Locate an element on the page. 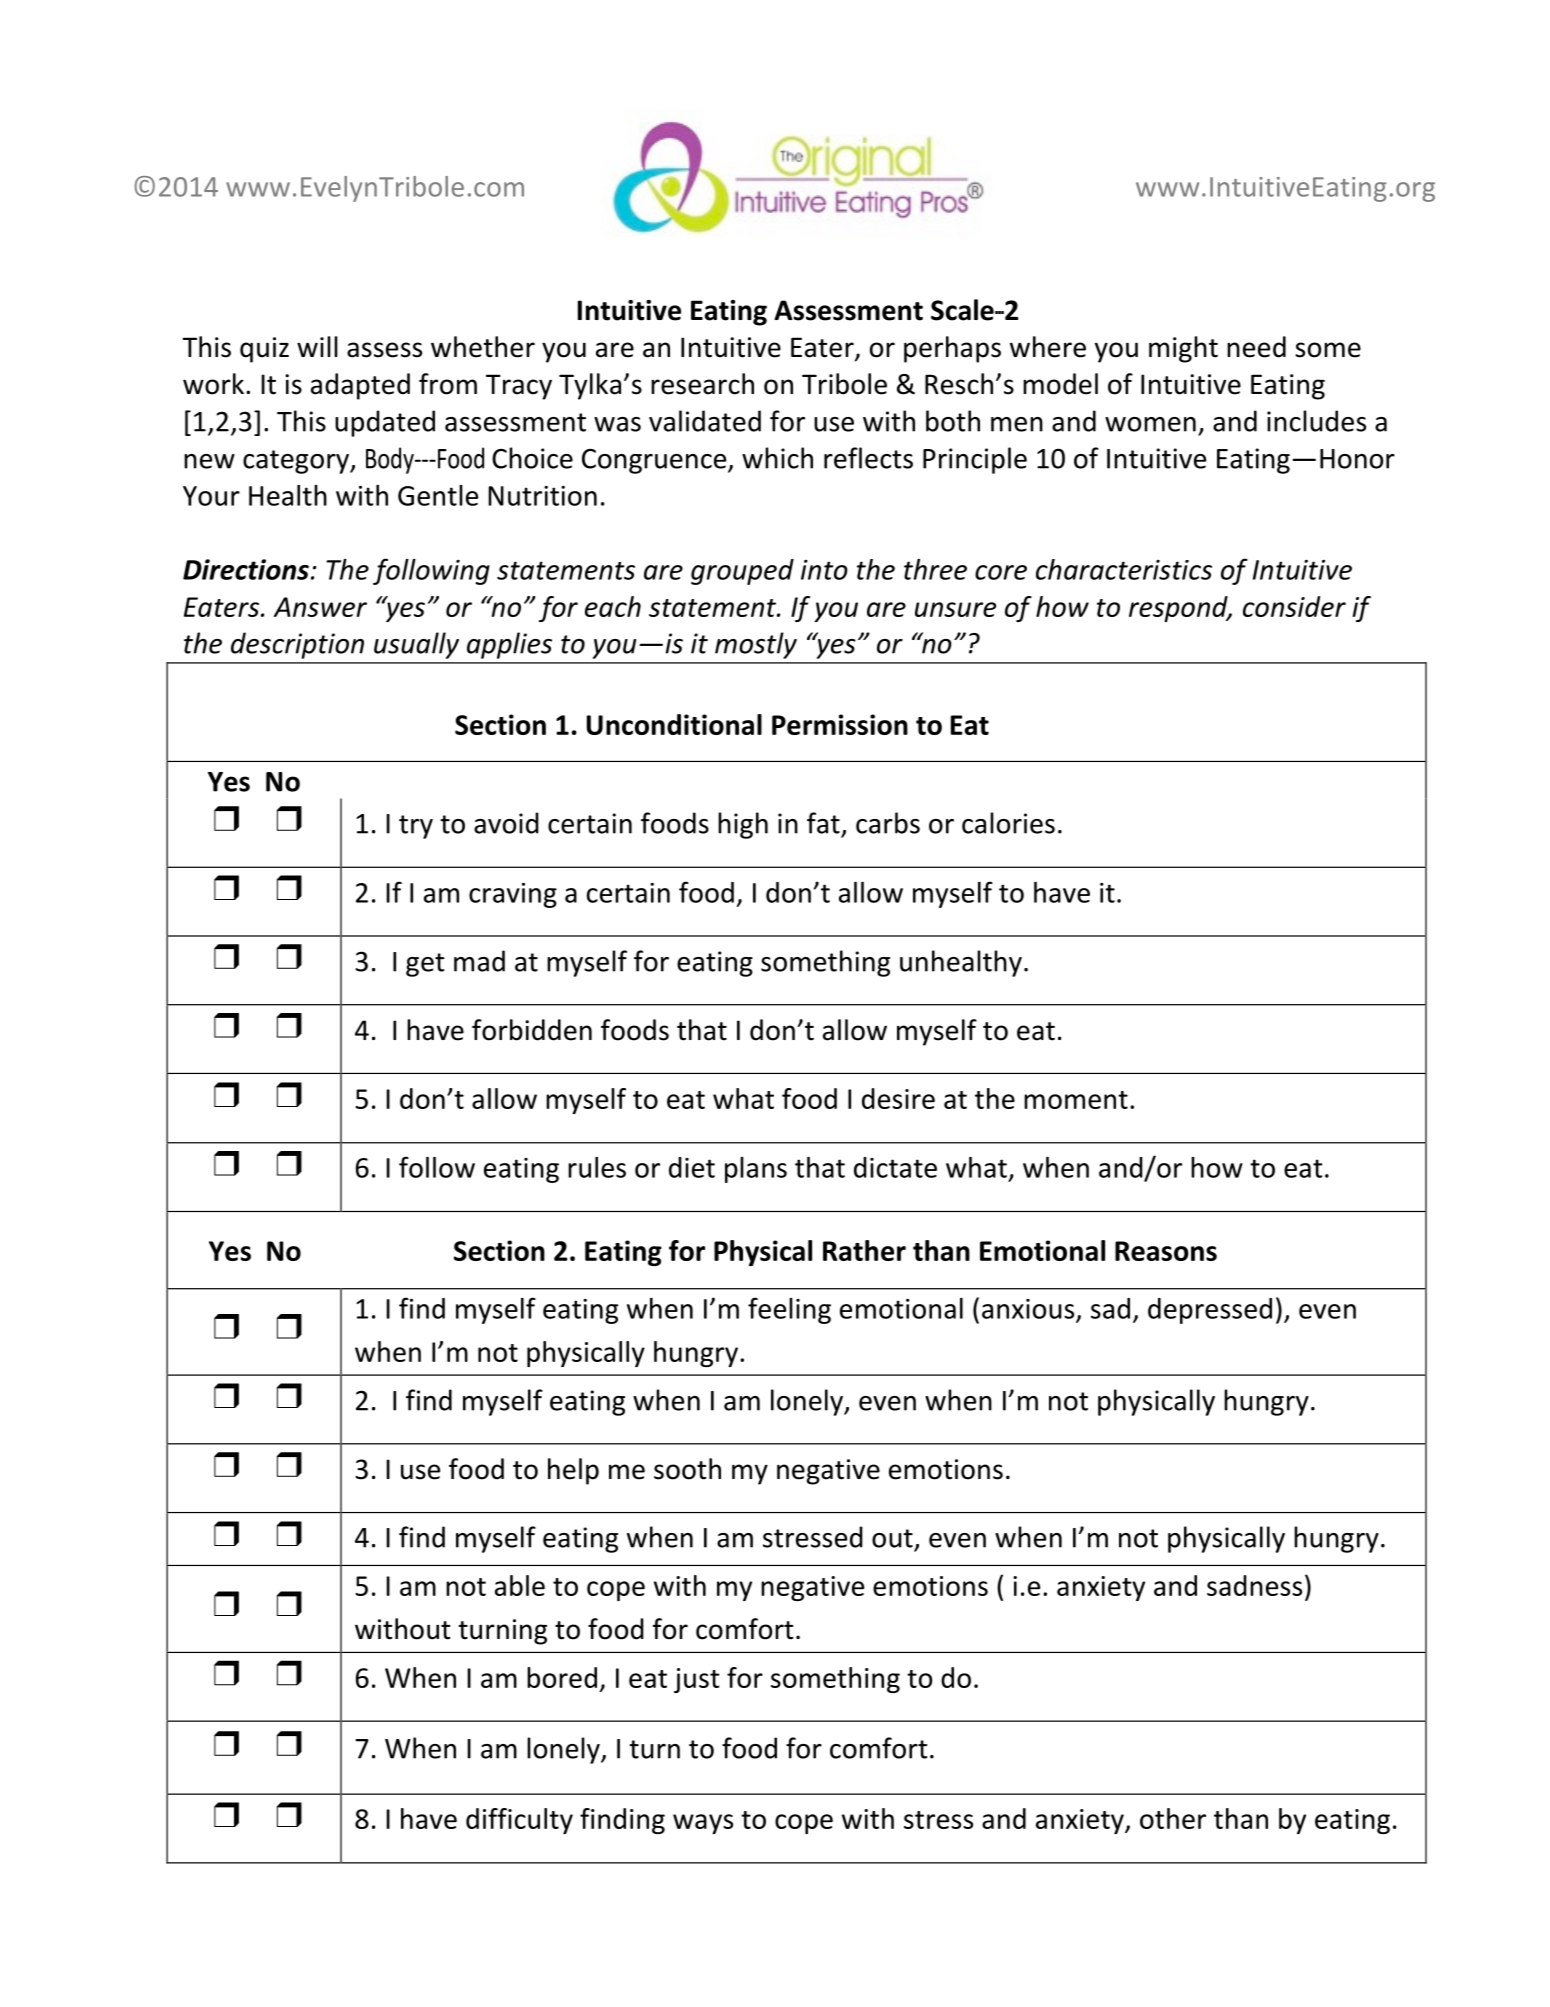 The width and height of the page is (1550, 2007). women is located at coordinates (1150, 424).
